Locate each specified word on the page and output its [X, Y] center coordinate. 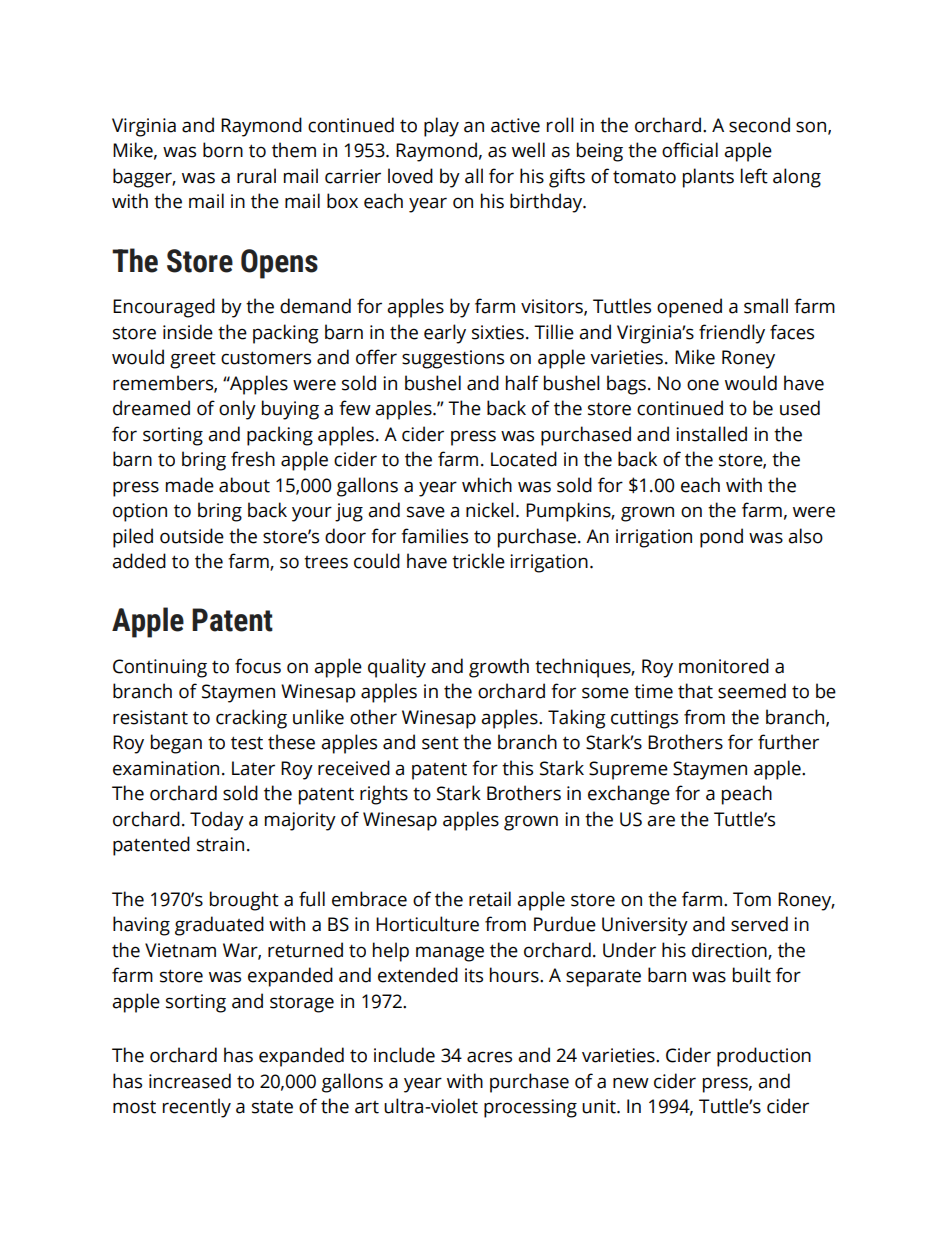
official [690, 150]
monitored [724, 666]
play [441, 127]
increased [190, 1081]
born [223, 150]
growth [499, 668]
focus [258, 666]
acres [489, 1057]
